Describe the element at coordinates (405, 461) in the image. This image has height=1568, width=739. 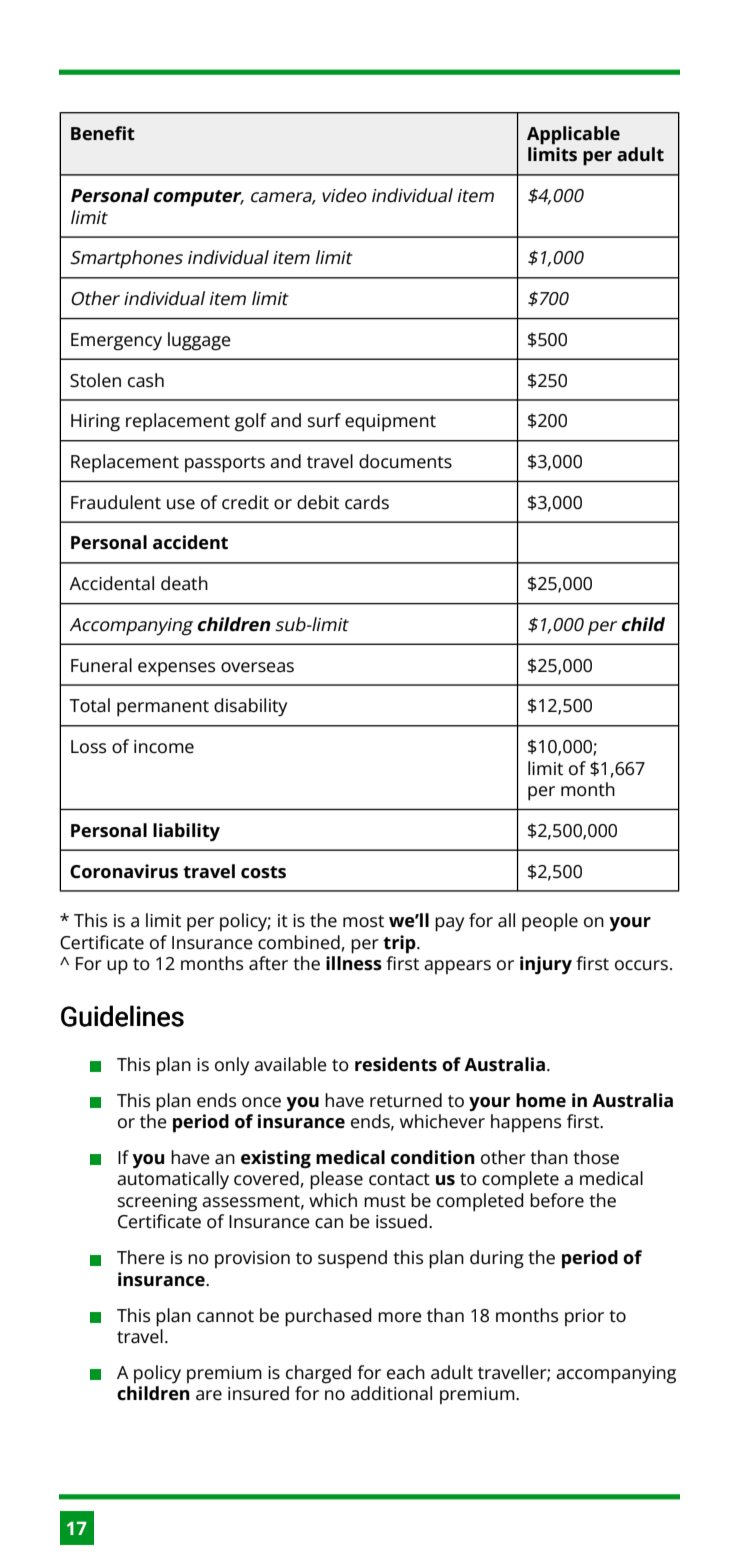
I see `documents` at that location.
